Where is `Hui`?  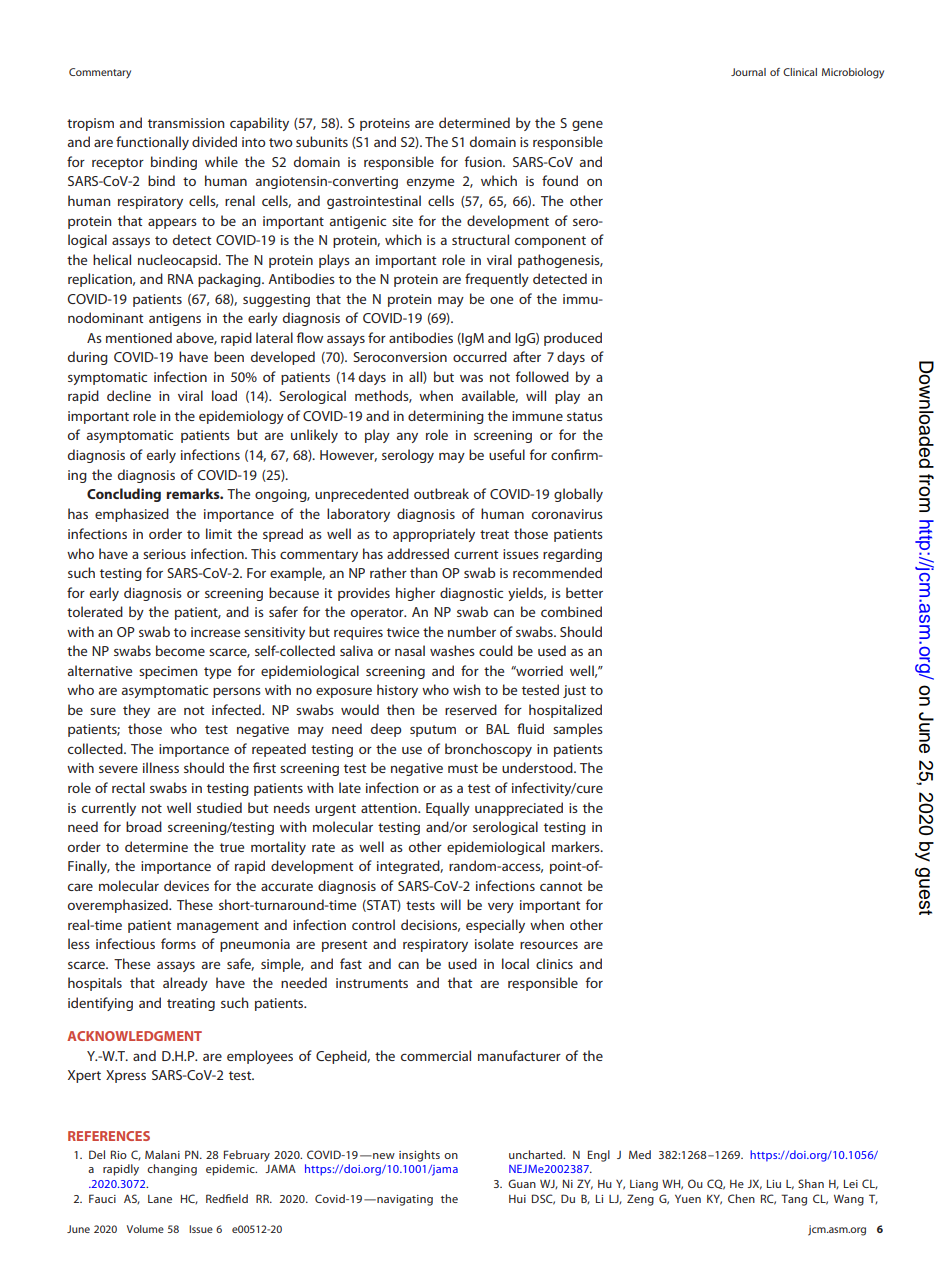
Hui is located at coordinates (517, 1199).
